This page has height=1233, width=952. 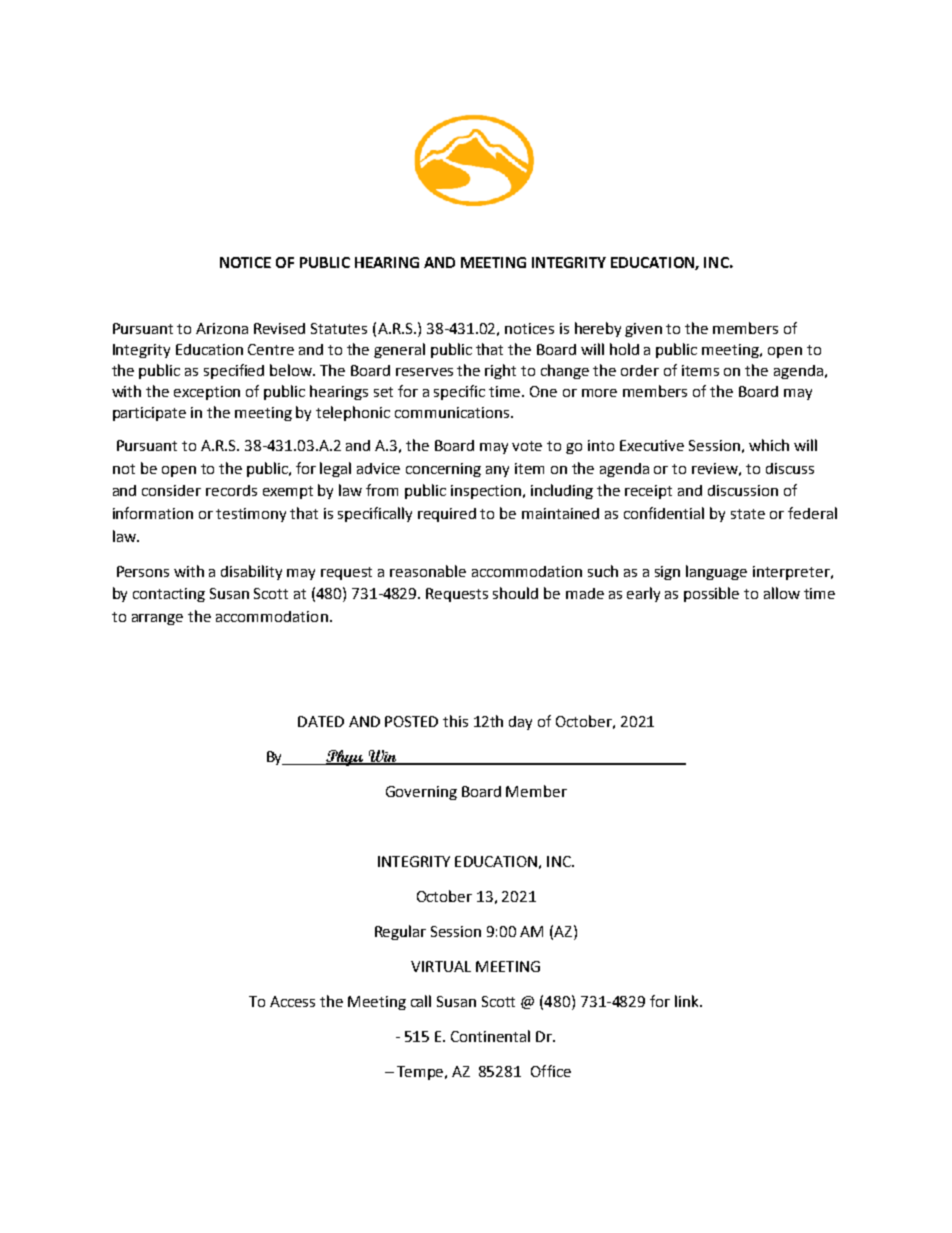 What do you see at coordinates (643, 330) in the page?
I see `given` at bounding box center [643, 330].
